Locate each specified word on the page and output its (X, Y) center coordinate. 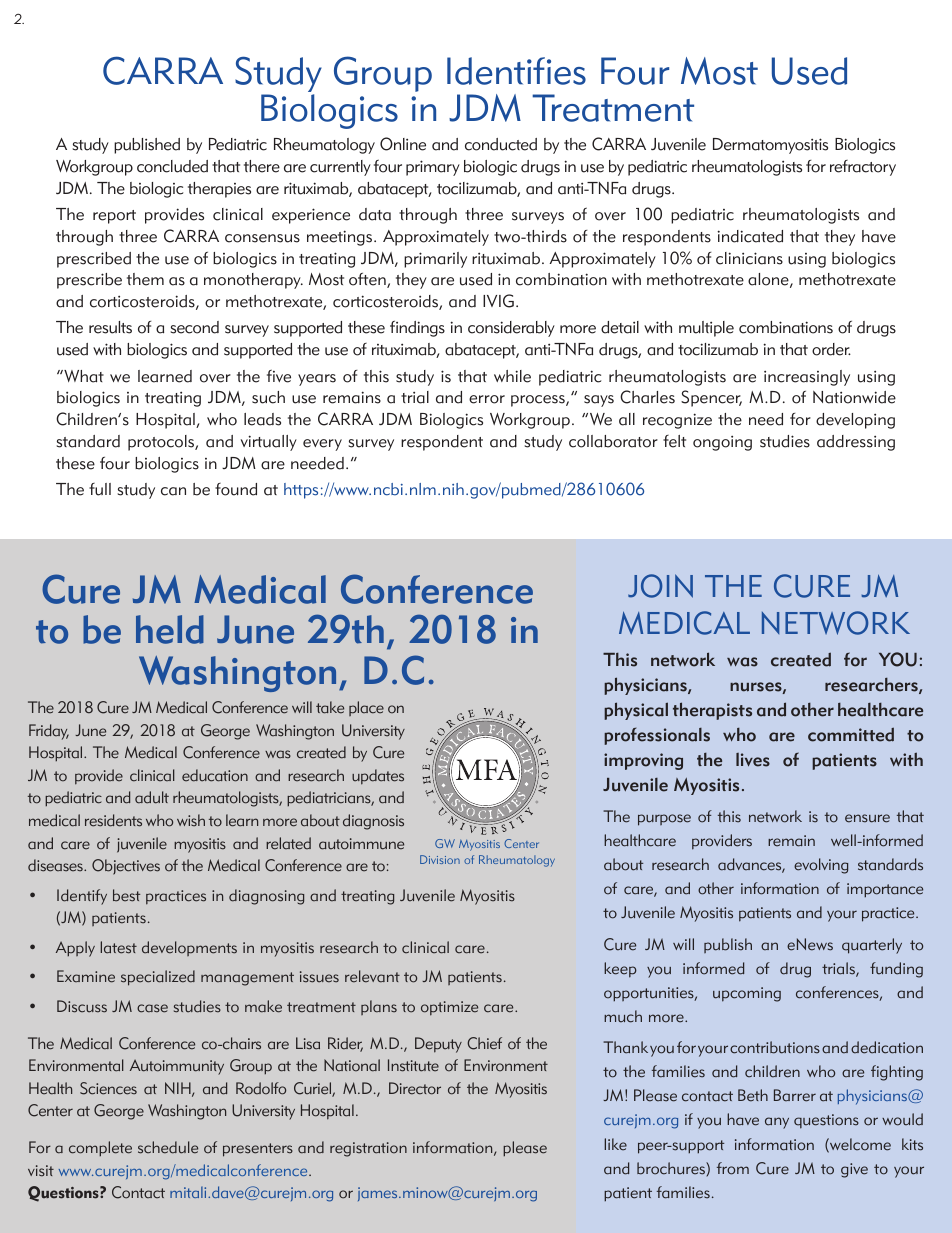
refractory (863, 168)
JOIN (660, 586)
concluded (172, 166)
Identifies (516, 71)
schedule (168, 1147)
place (366, 708)
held (170, 629)
